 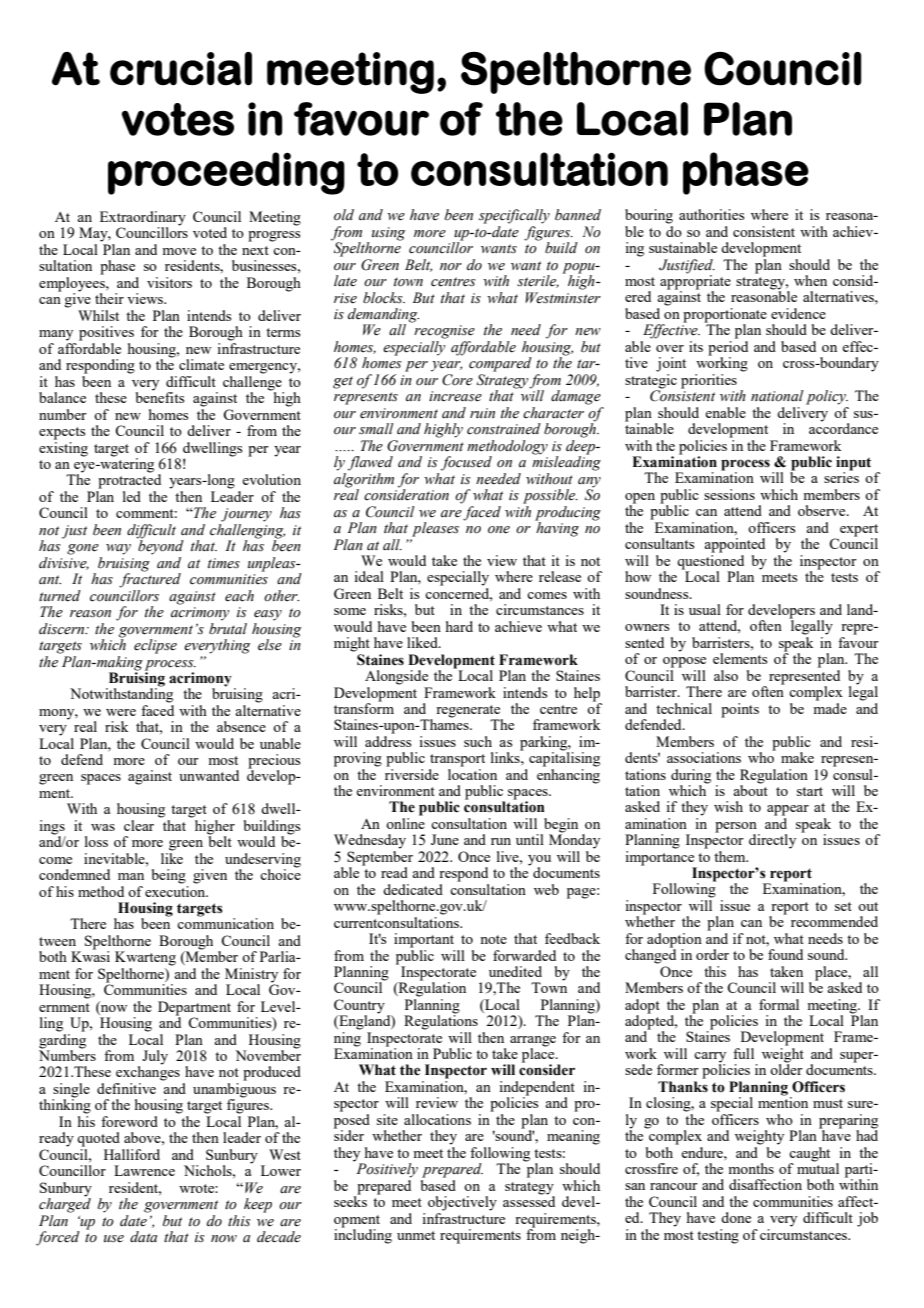 I want to click on hard, so click(x=459, y=626).
